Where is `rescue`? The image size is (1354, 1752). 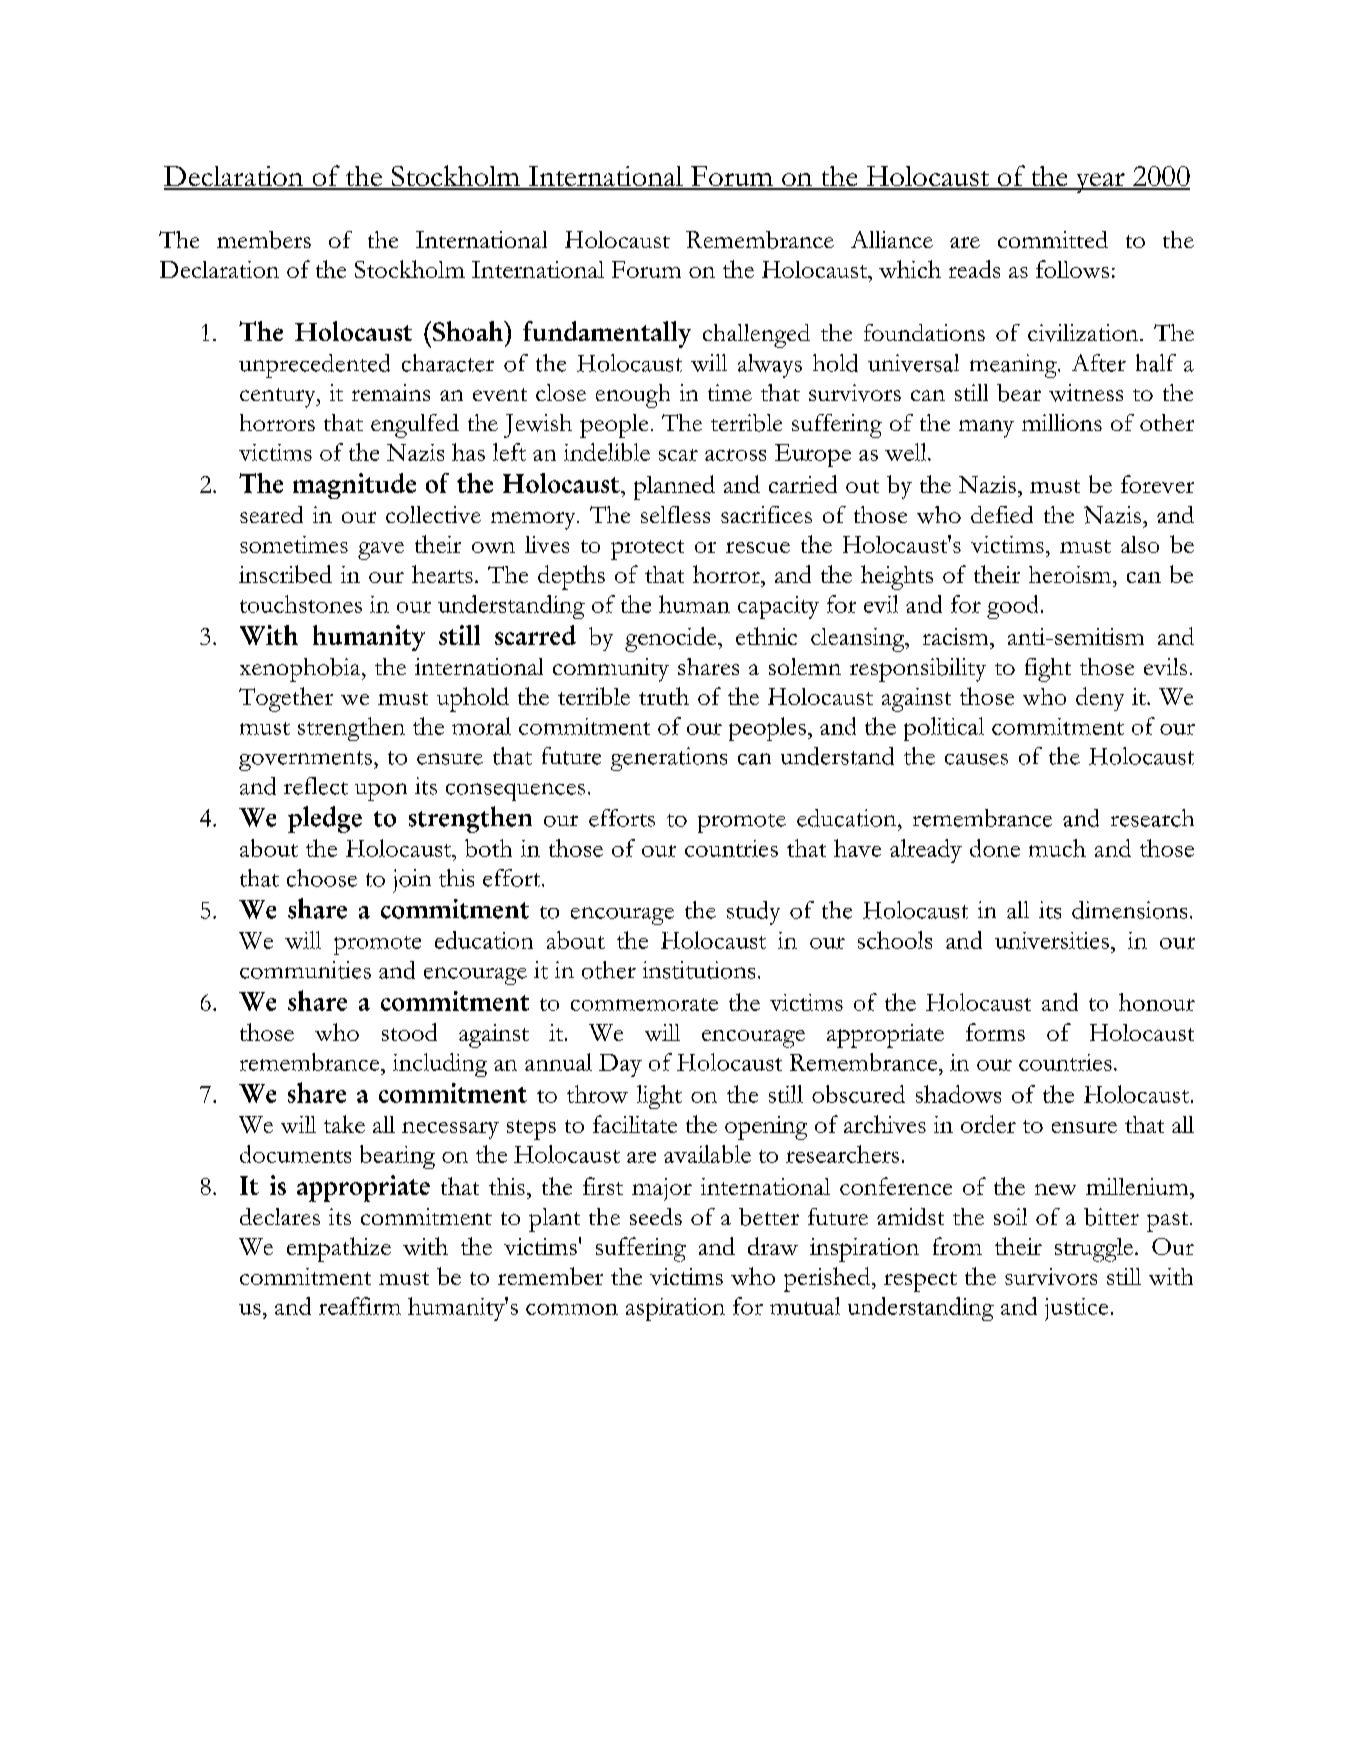 rescue is located at coordinates (758, 547).
